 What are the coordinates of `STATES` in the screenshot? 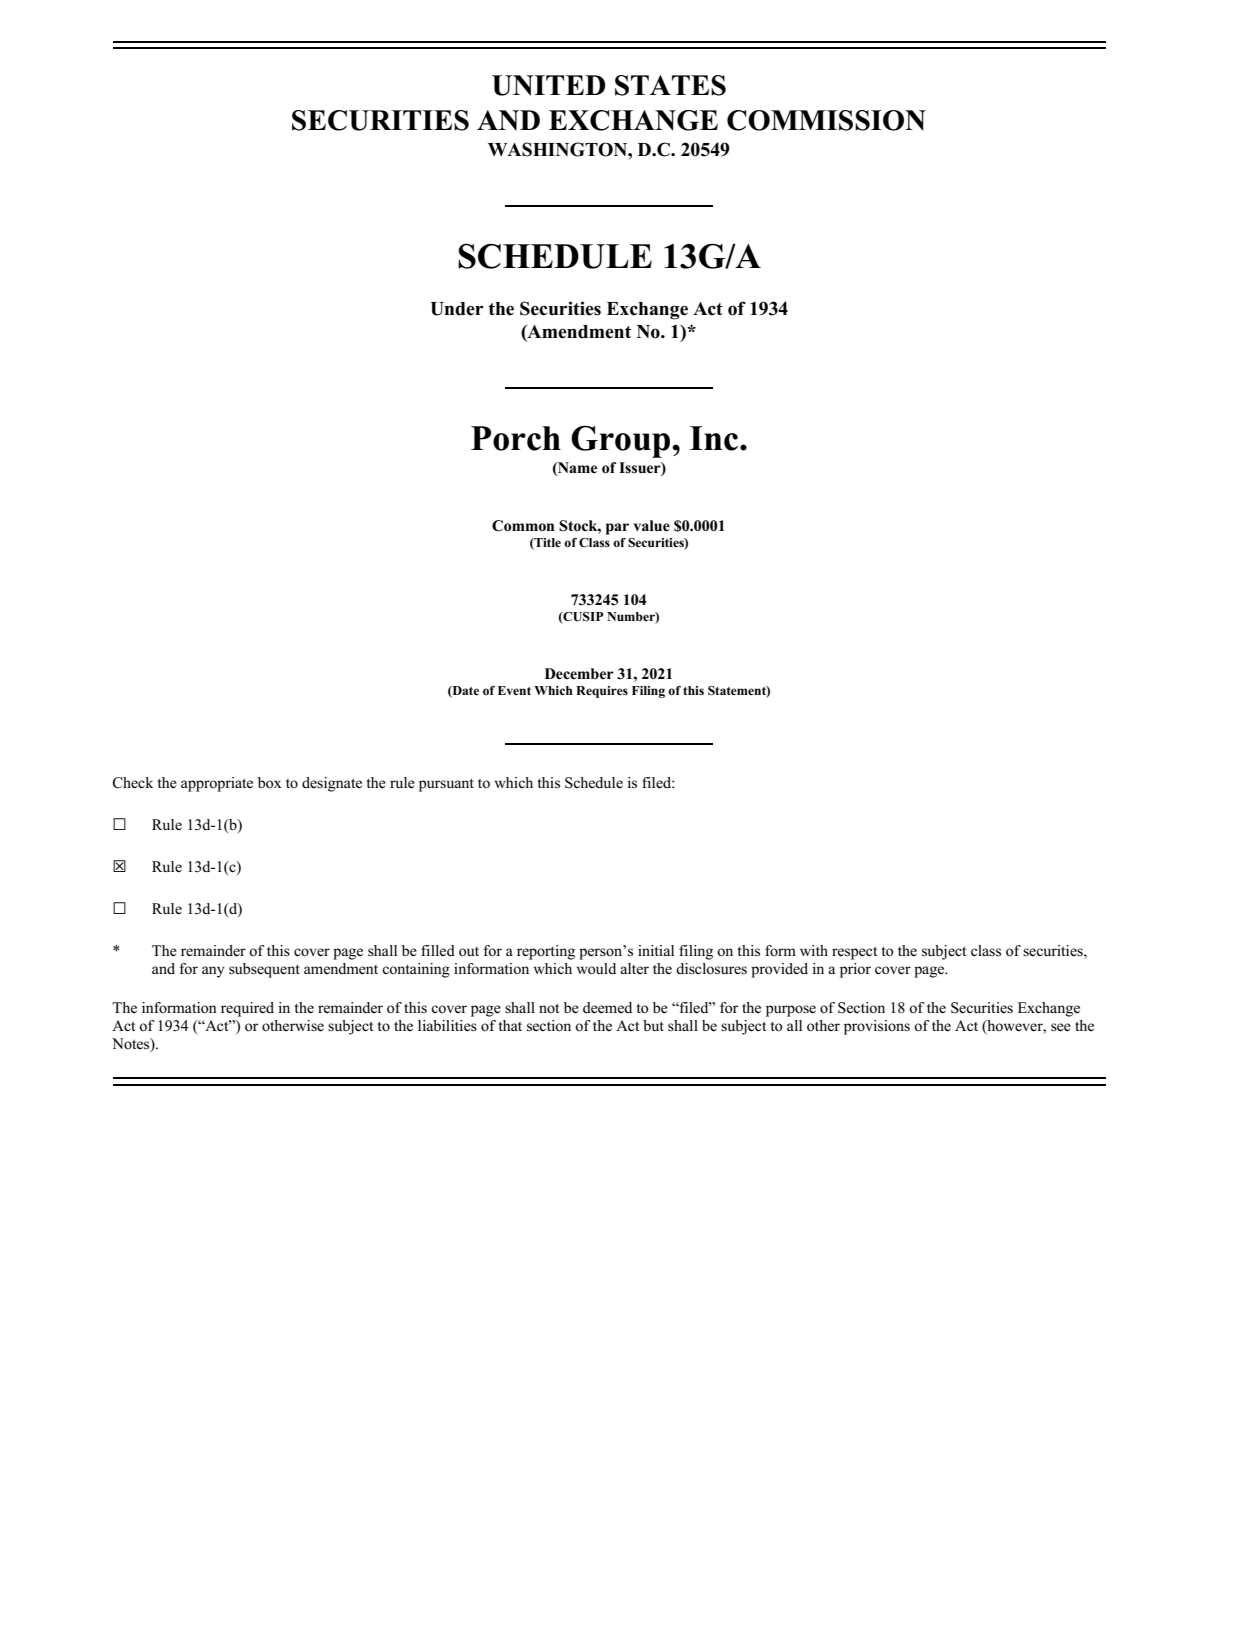 It's located at (670, 85).
